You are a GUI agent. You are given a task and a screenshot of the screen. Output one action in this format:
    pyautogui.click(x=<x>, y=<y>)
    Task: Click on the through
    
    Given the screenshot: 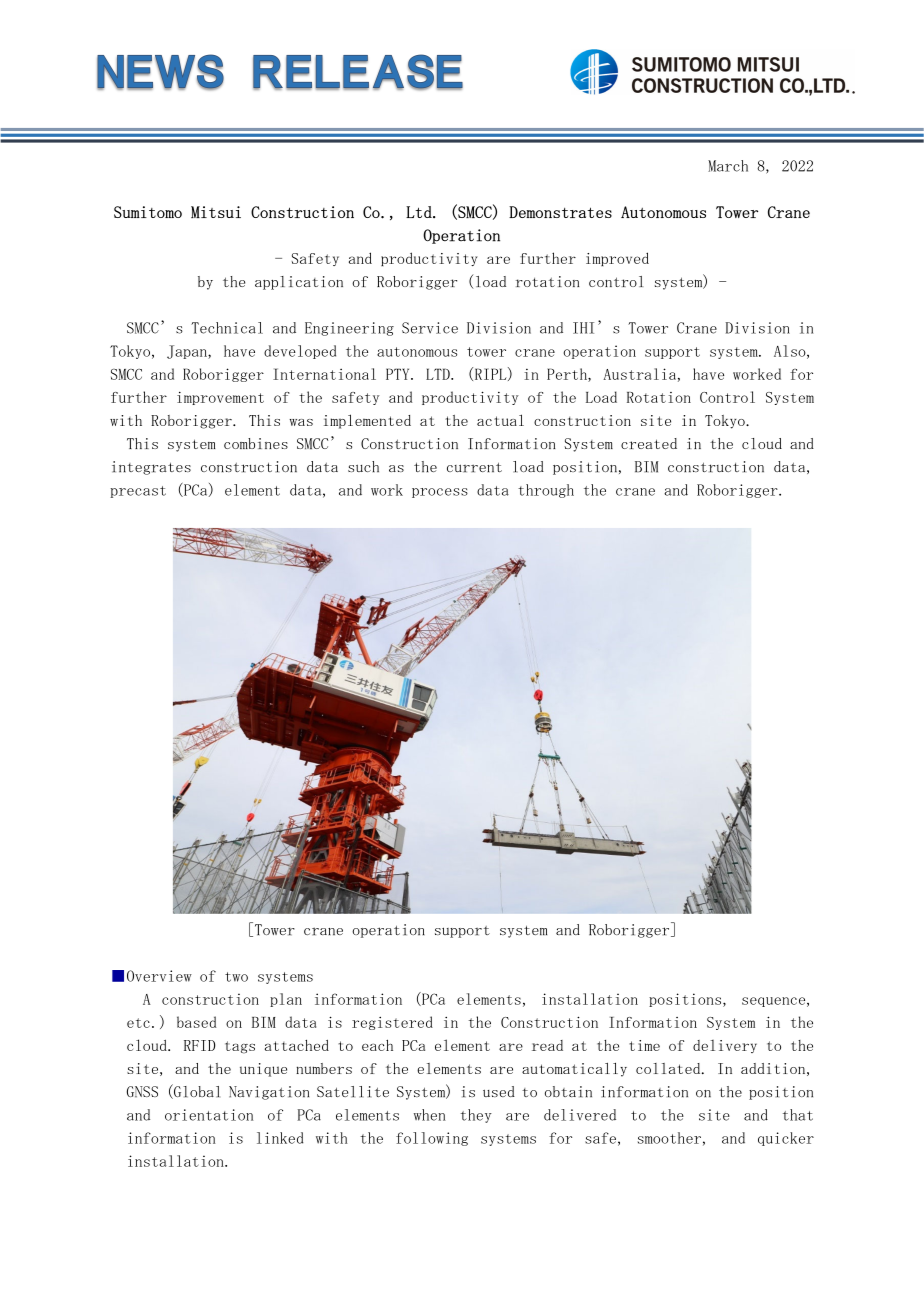 What is the action you would take?
    pyautogui.click(x=546, y=491)
